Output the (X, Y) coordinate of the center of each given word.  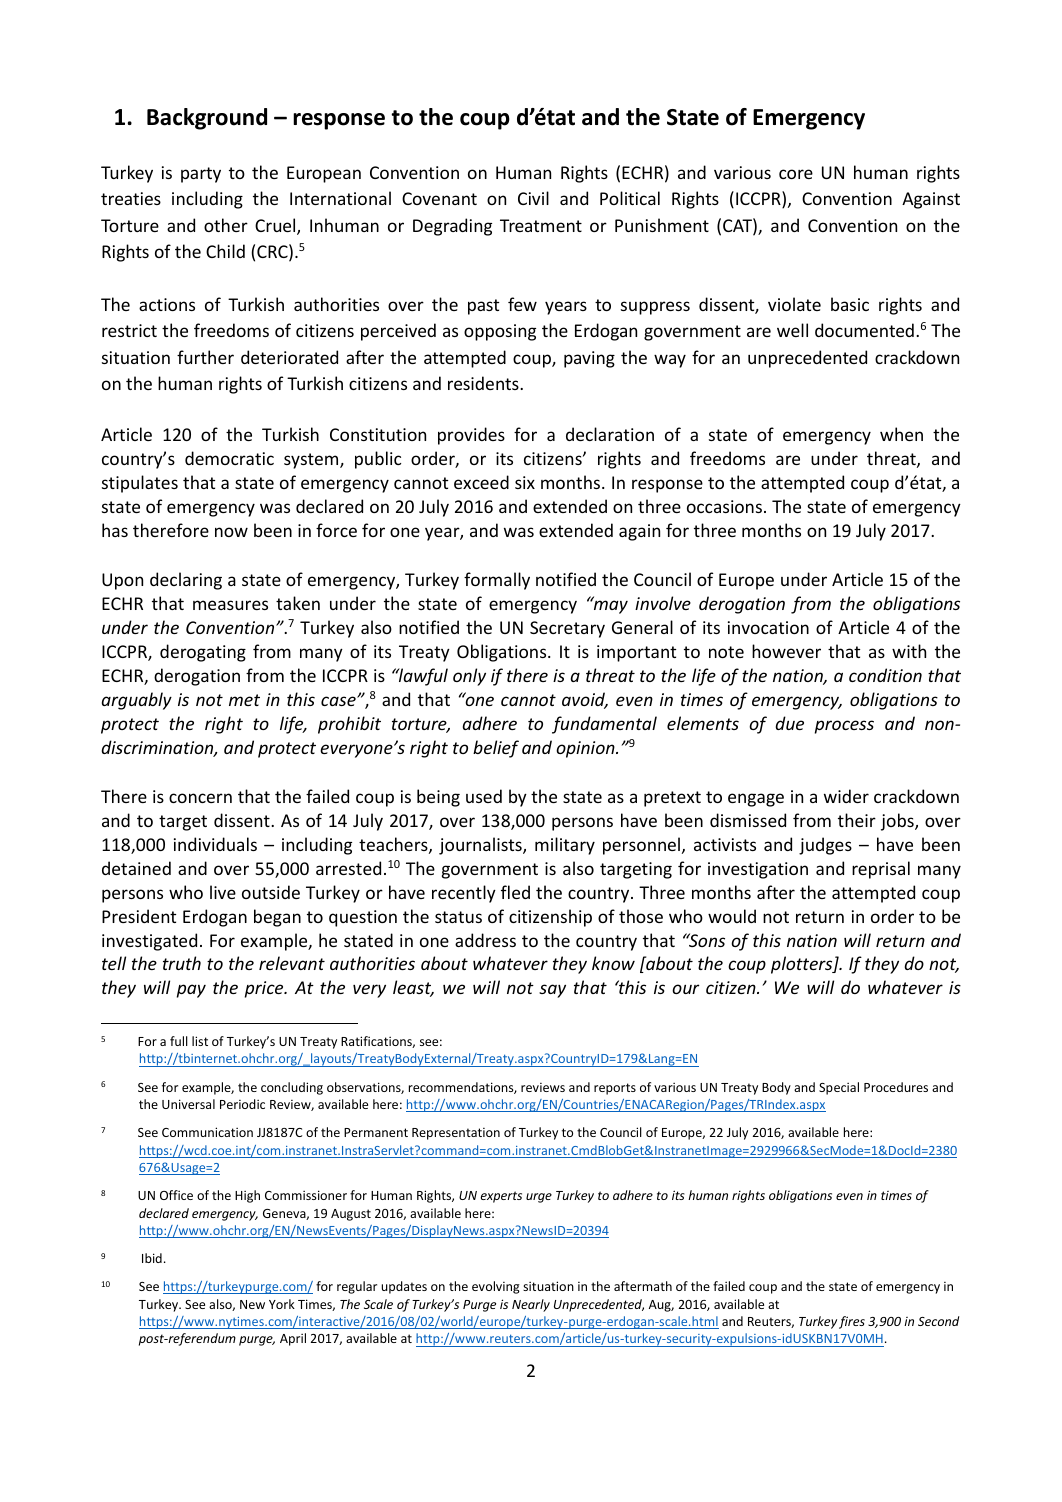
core (796, 174)
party (201, 175)
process (844, 727)
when (901, 434)
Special (839, 1088)
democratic (229, 458)
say (552, 991)
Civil (533, 198)
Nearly (531, 1305)
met (244, 700)
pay (191, 991)
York (282, 1304)
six (525, 482)
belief (496, 749)
